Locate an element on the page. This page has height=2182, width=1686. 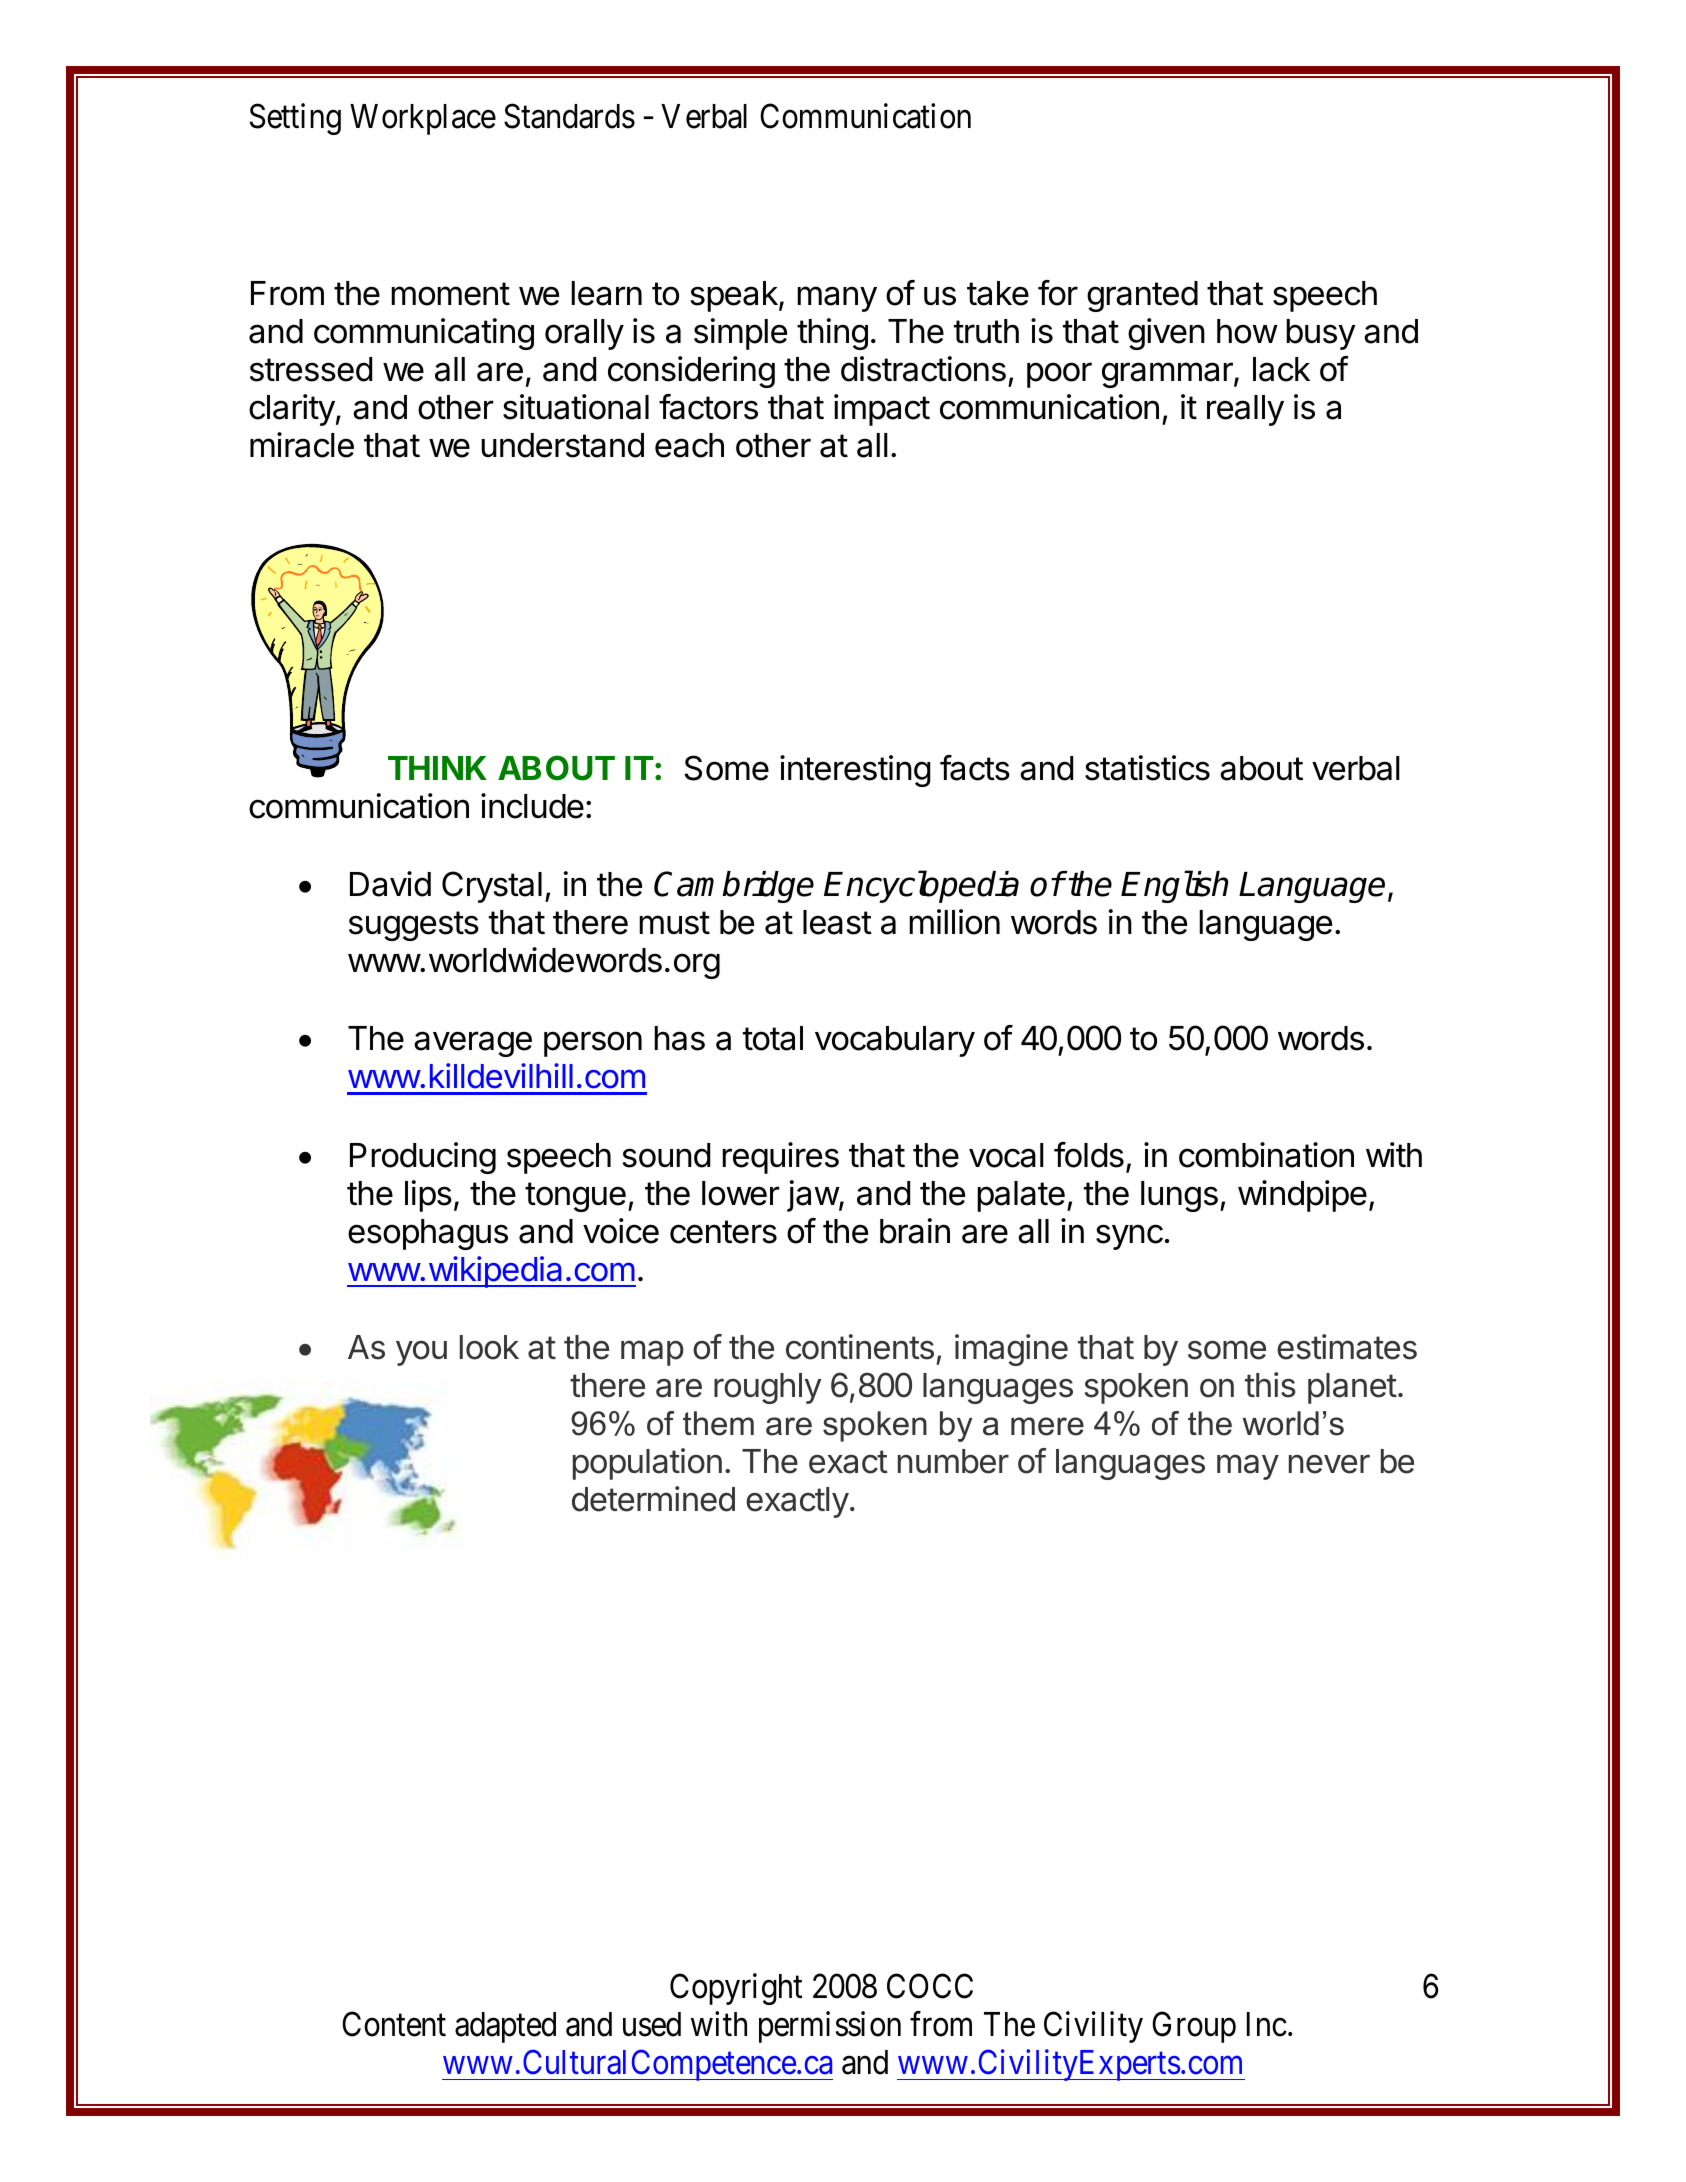
interesting is located at coordinates (855, 771).
